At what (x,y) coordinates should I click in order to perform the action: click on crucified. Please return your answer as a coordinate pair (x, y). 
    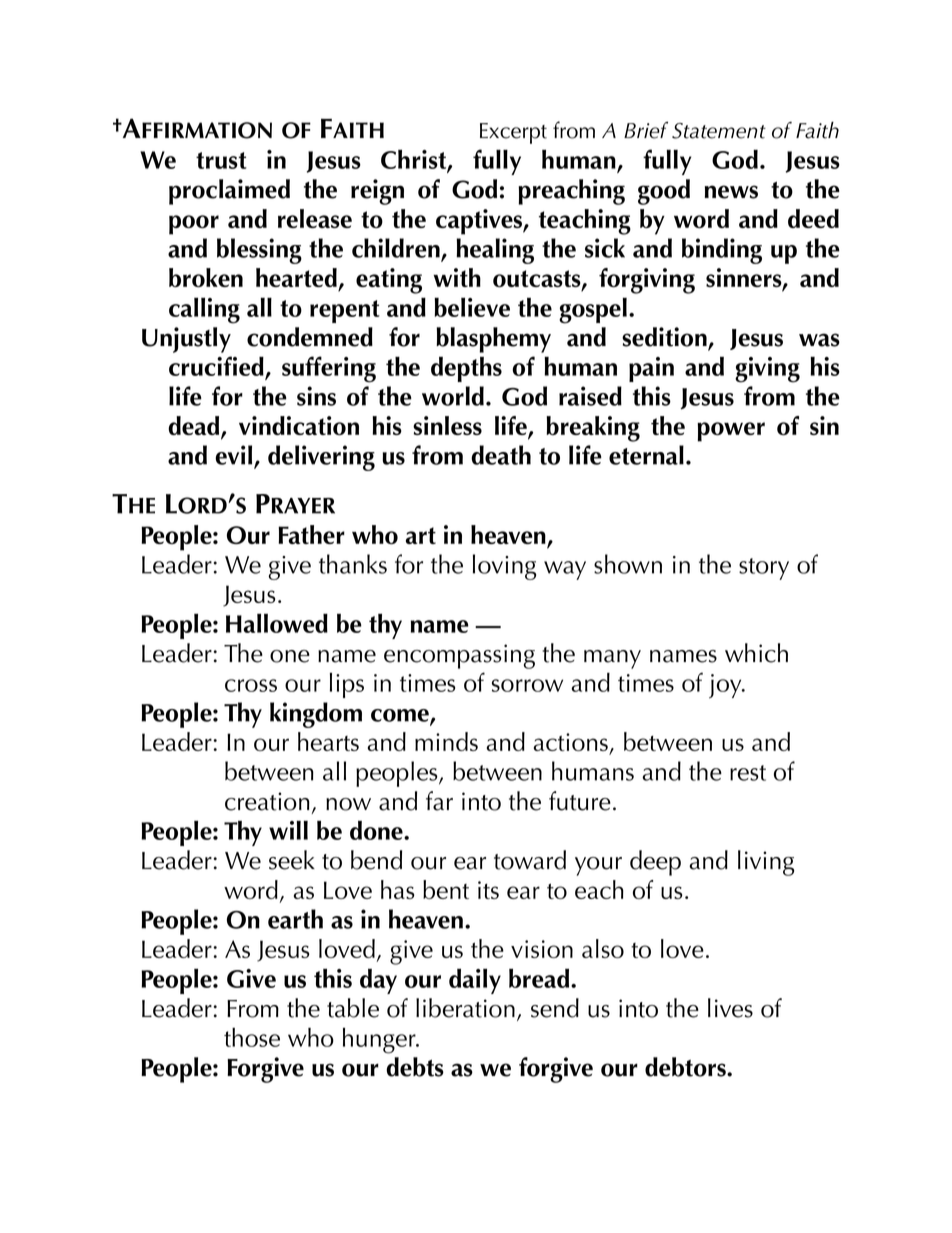
    Looking at the image, I should click on (216, 366).
